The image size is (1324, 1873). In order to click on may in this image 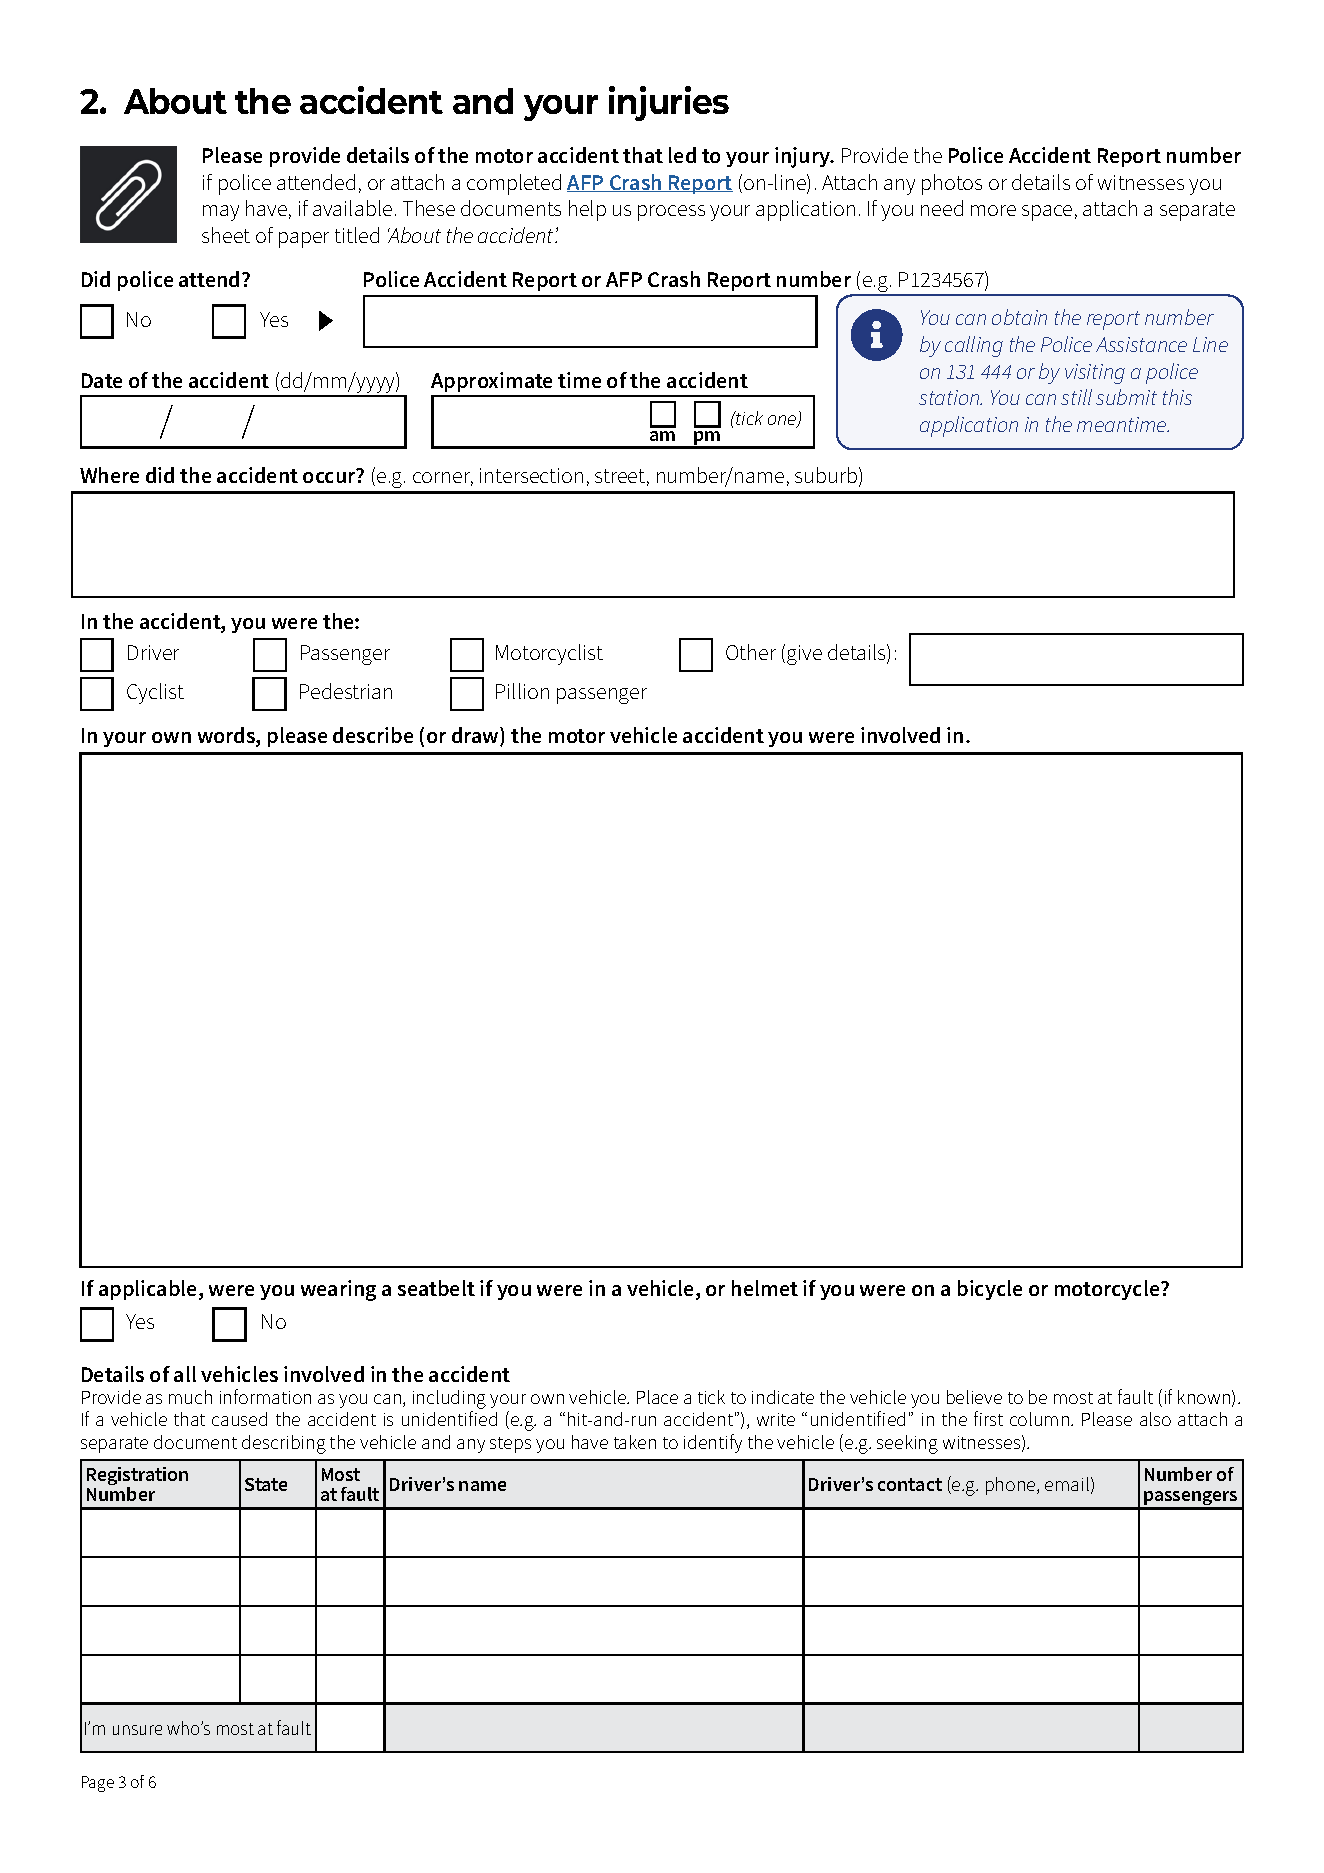, I will do `click(221, 213)`.
